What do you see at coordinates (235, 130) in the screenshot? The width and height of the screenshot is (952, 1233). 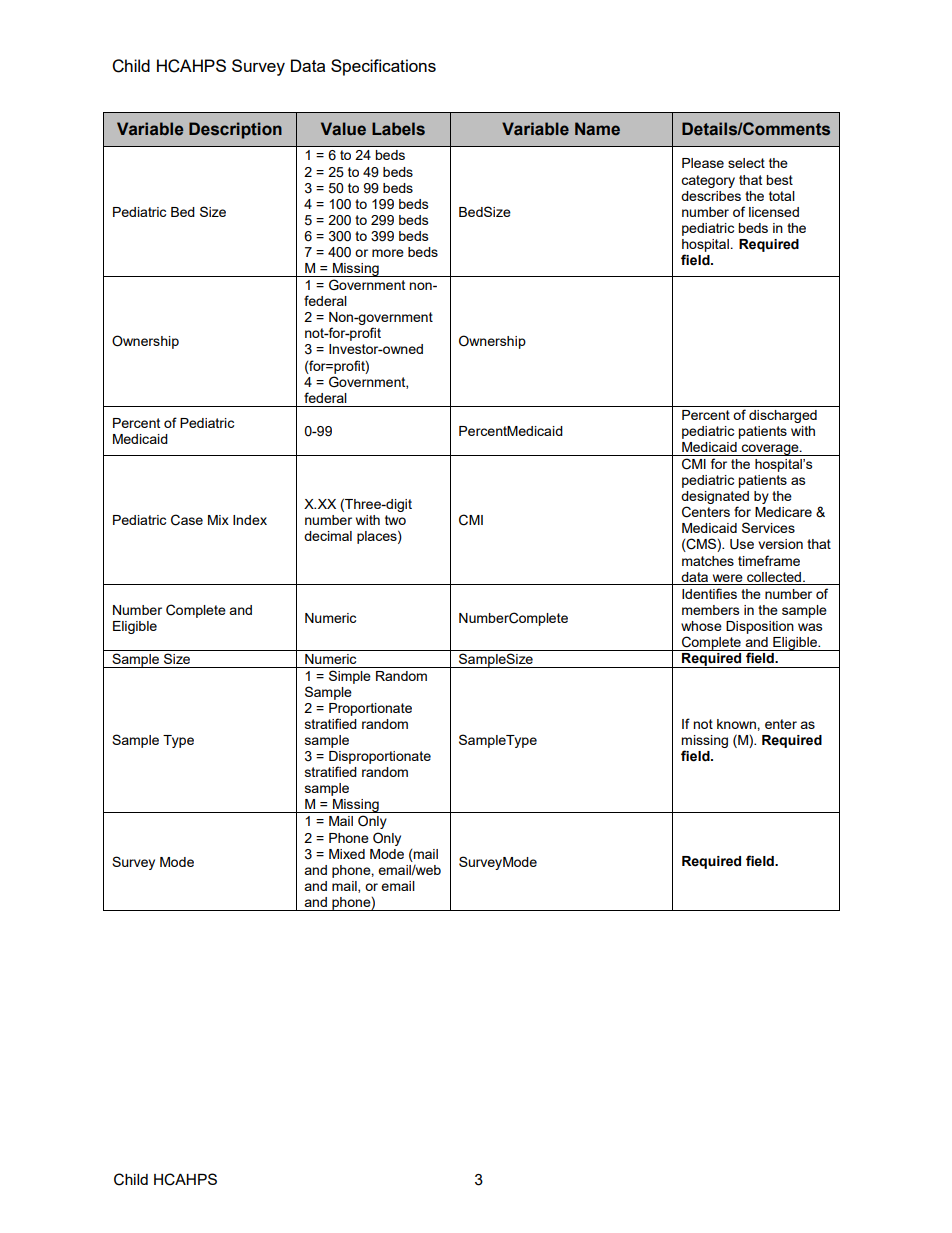 I see `Description` at bounding box center [235, 130].
